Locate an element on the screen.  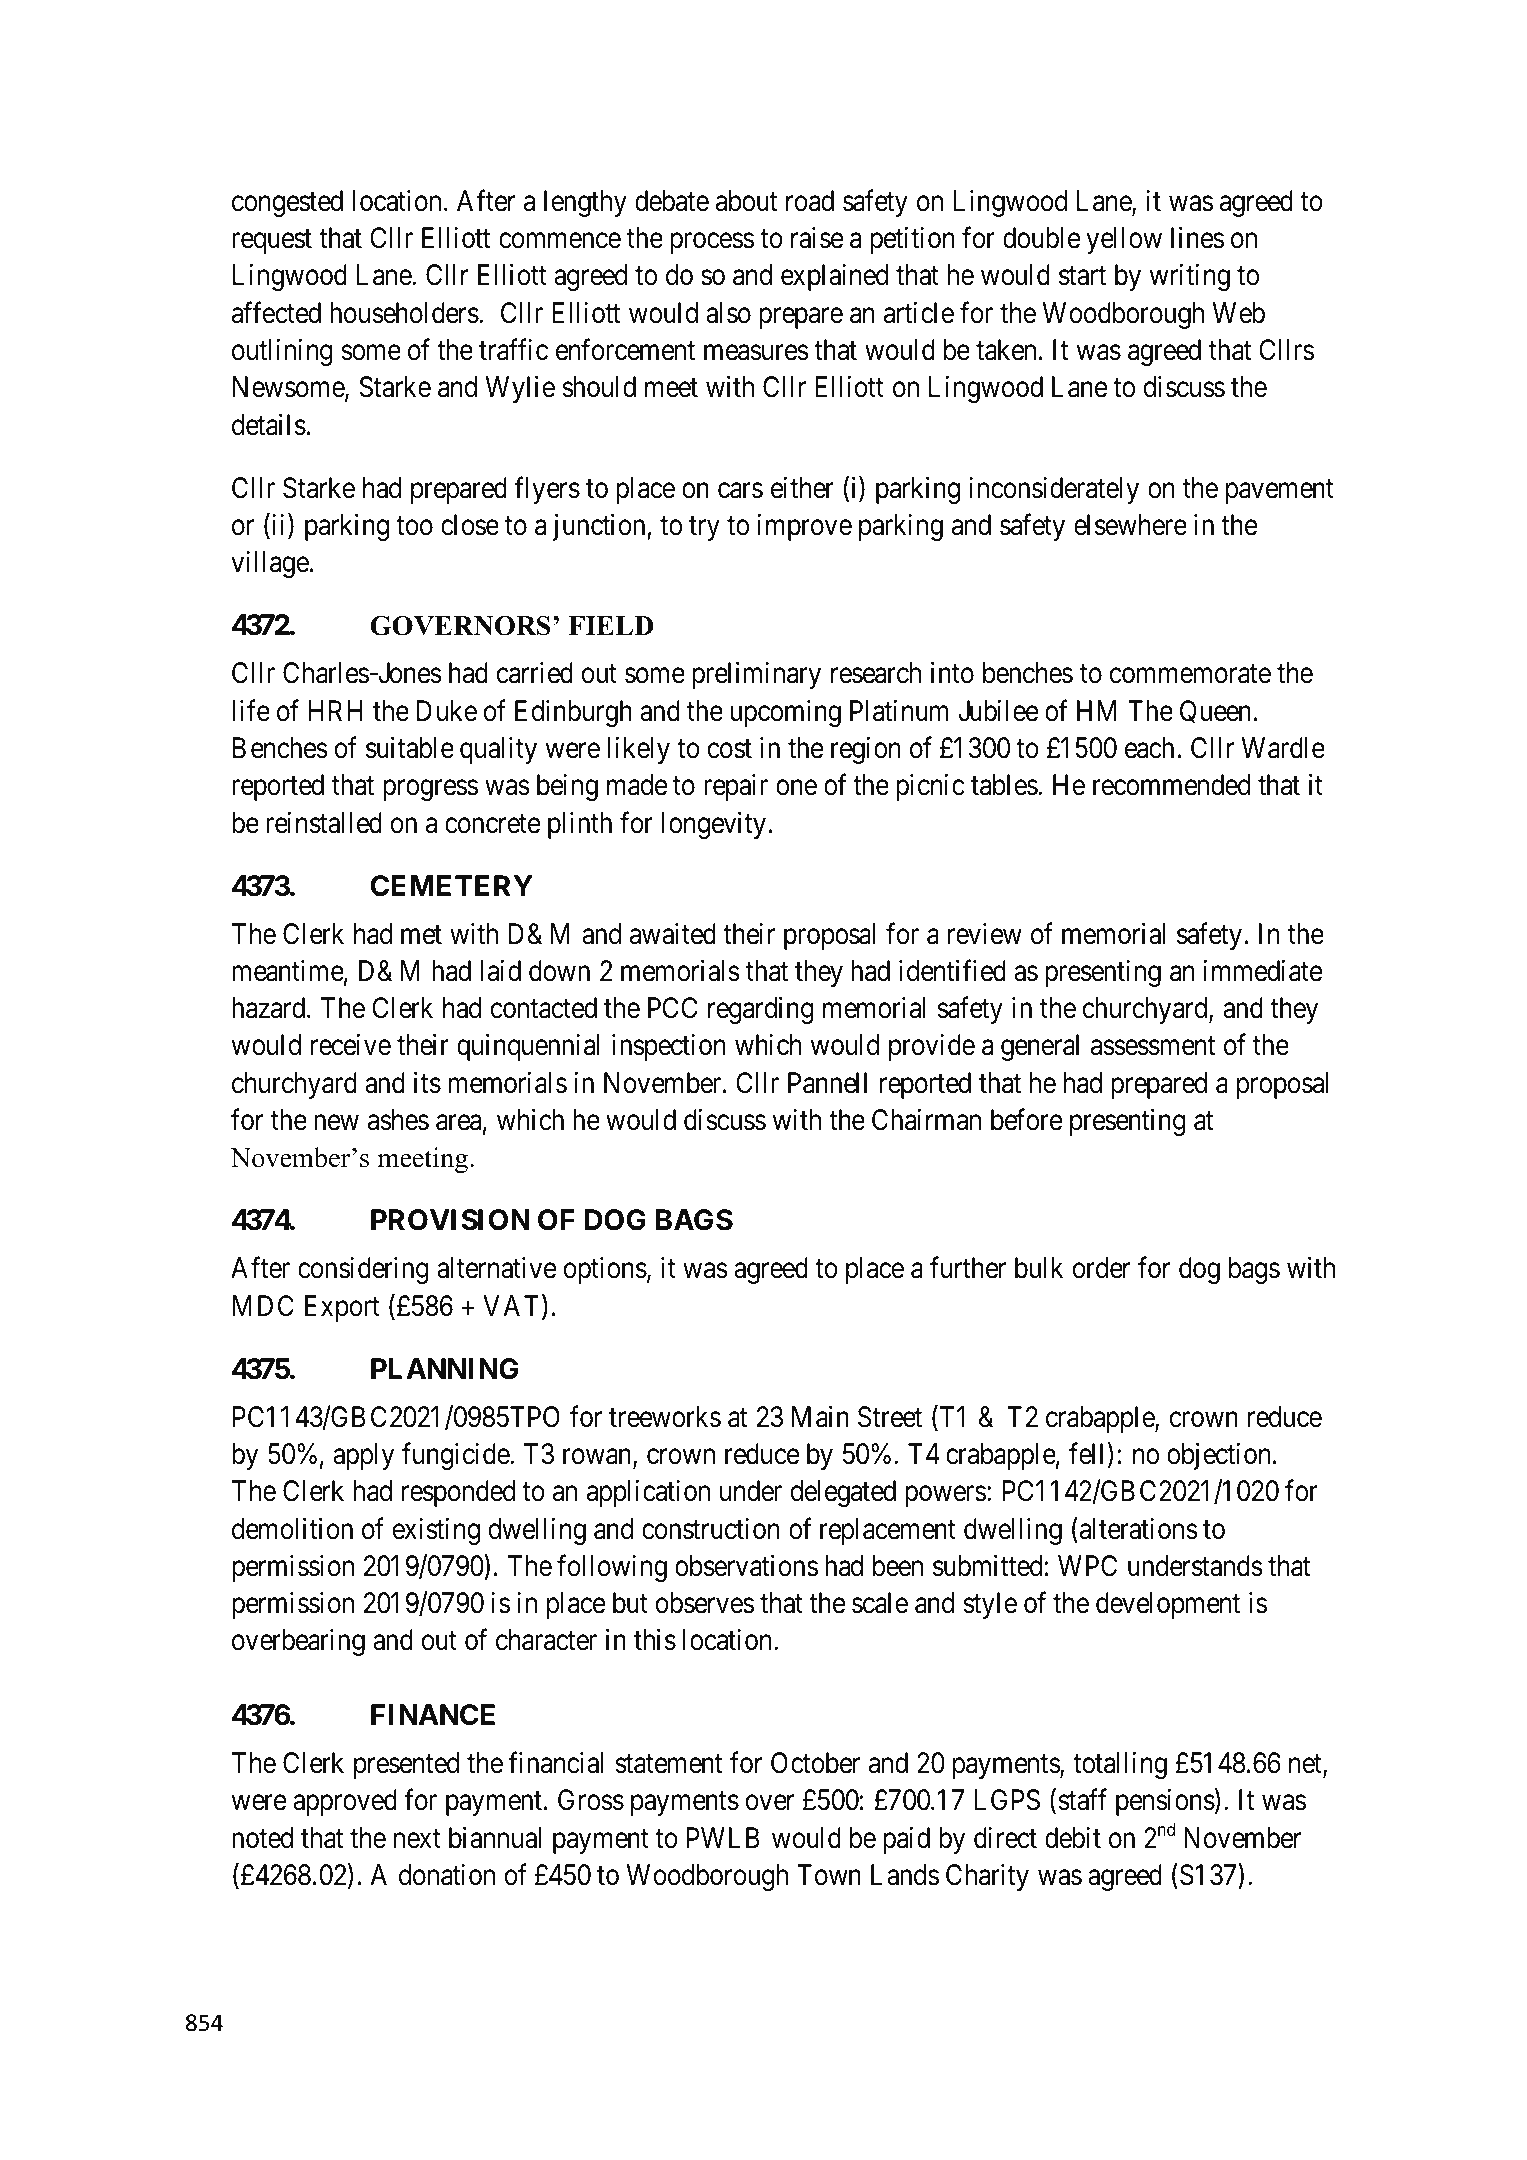
receive is located at coordinates (351, 1045).
